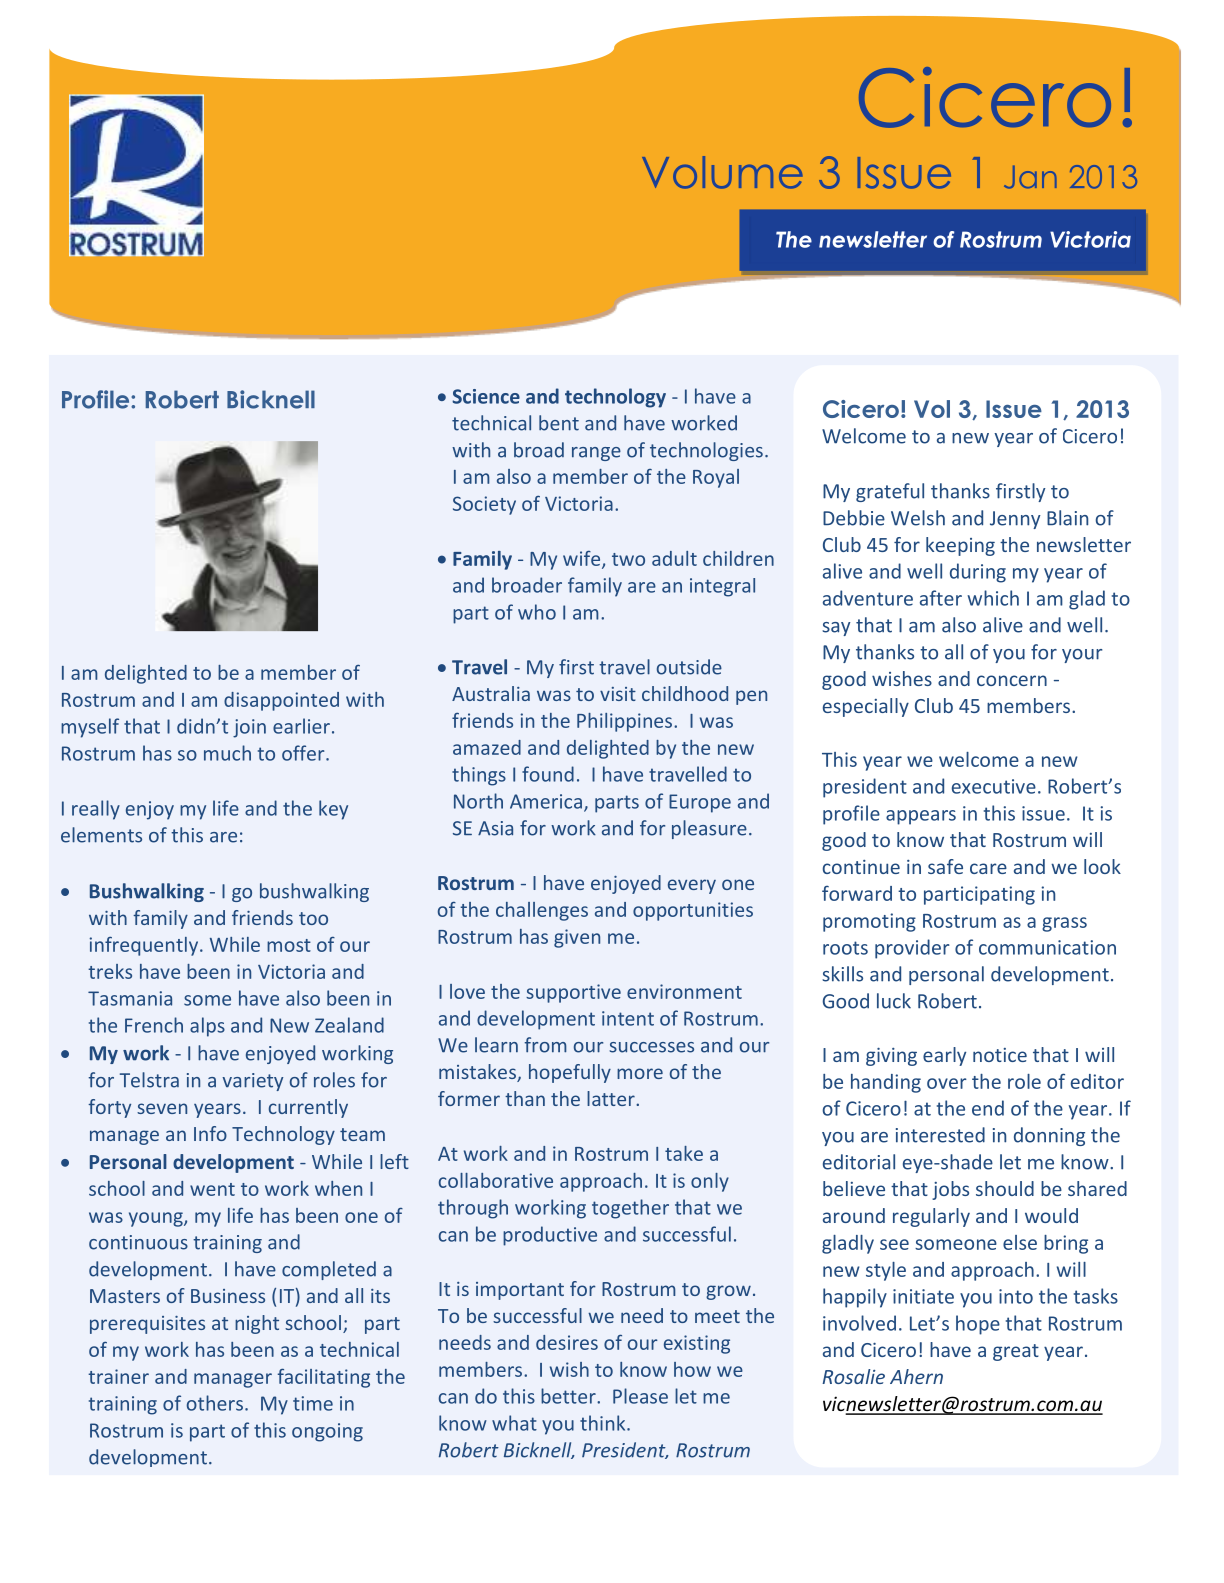 This screenshot has height=1583, width=1224. What do you see at coordinates (722, 172) in the screenshot?
I see `Volume` at bounding box center [722, 172].
